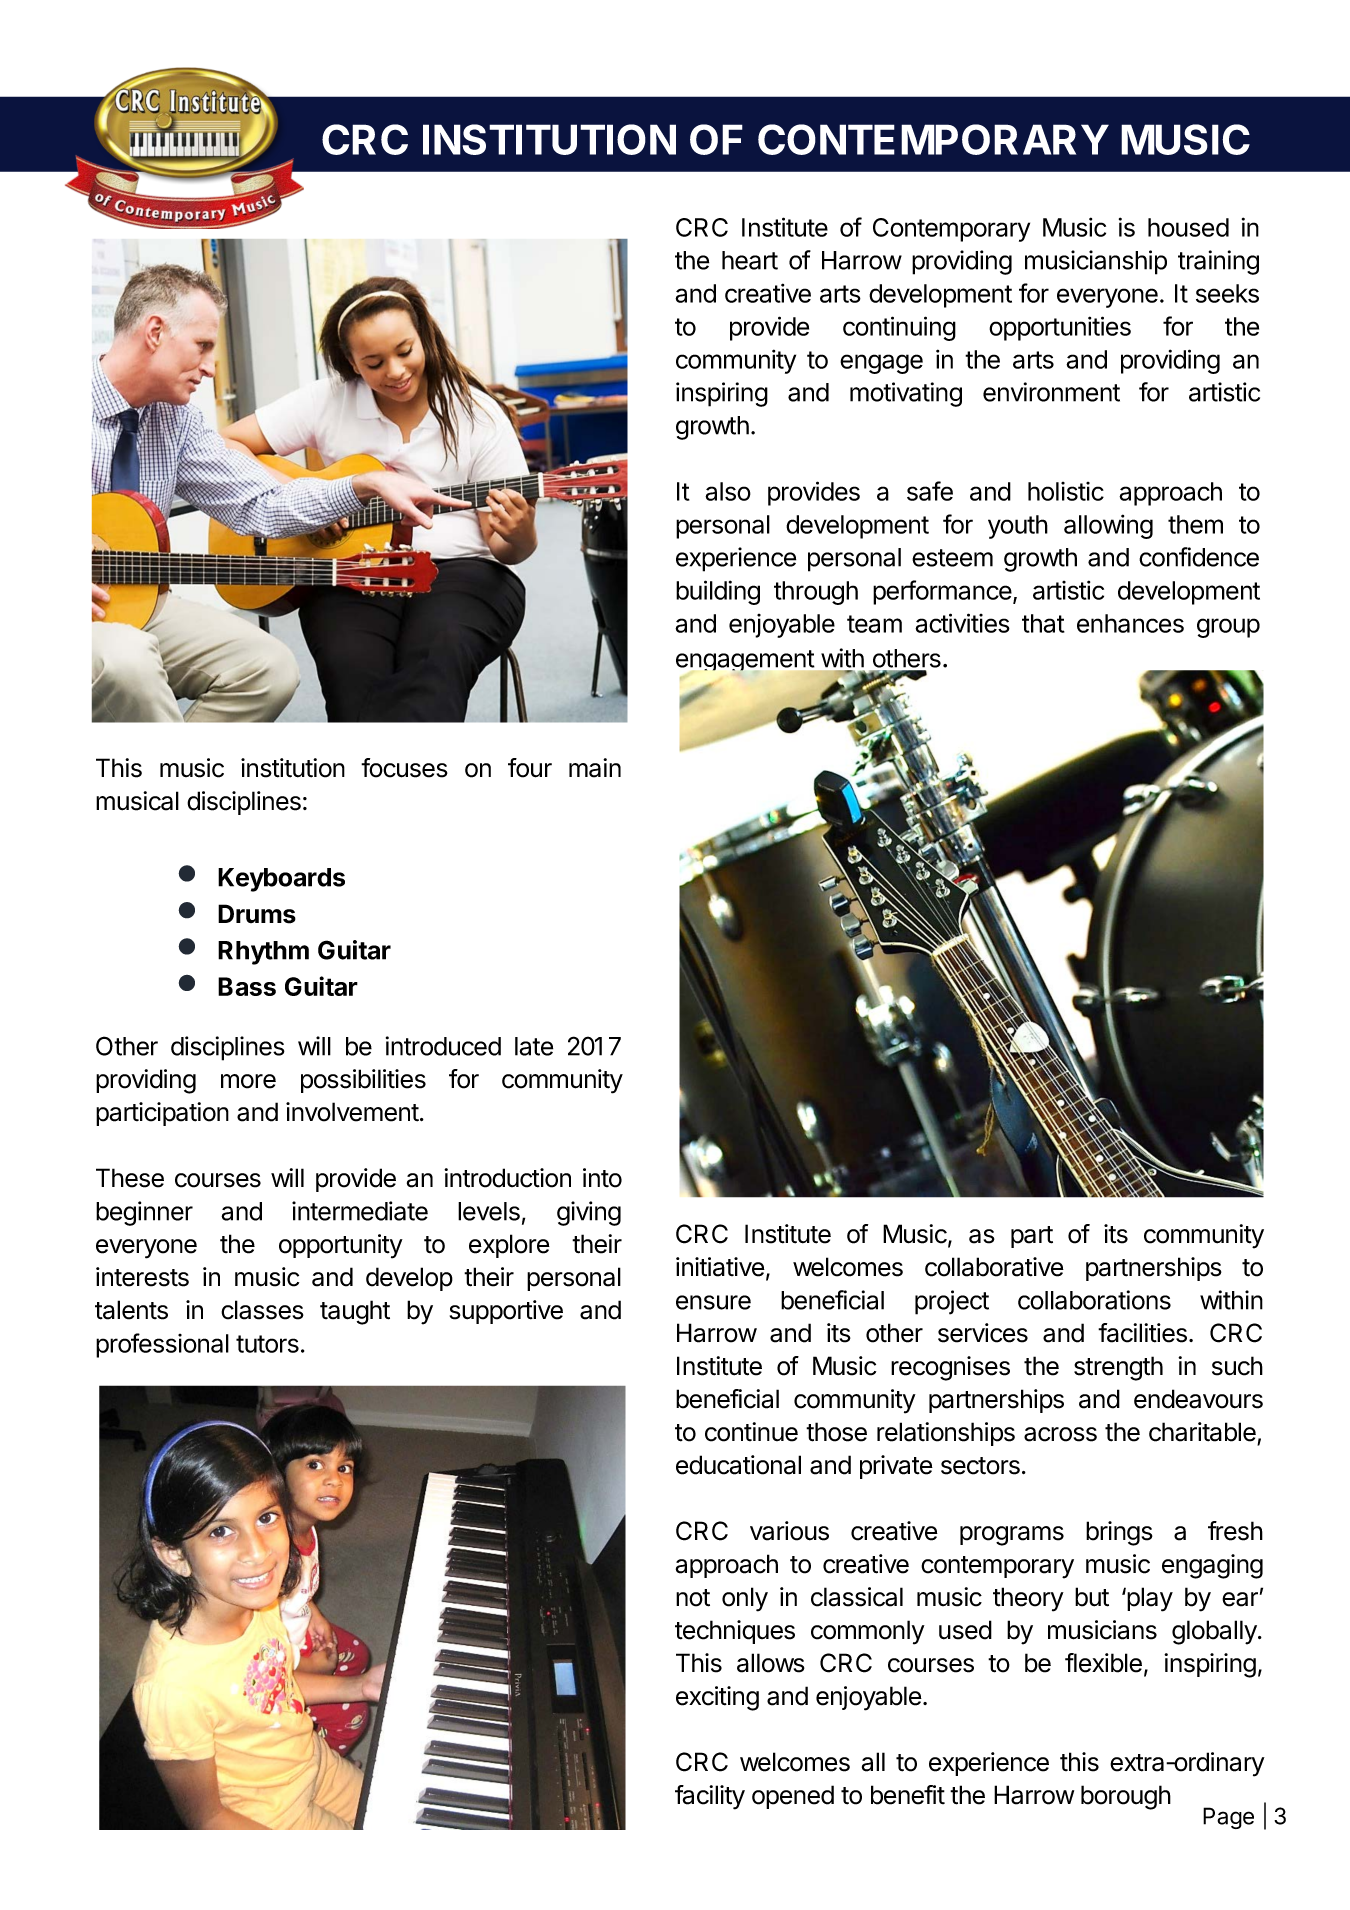 This document has height=1910, width=1350. I want to click on heart, so click(750, 260).
